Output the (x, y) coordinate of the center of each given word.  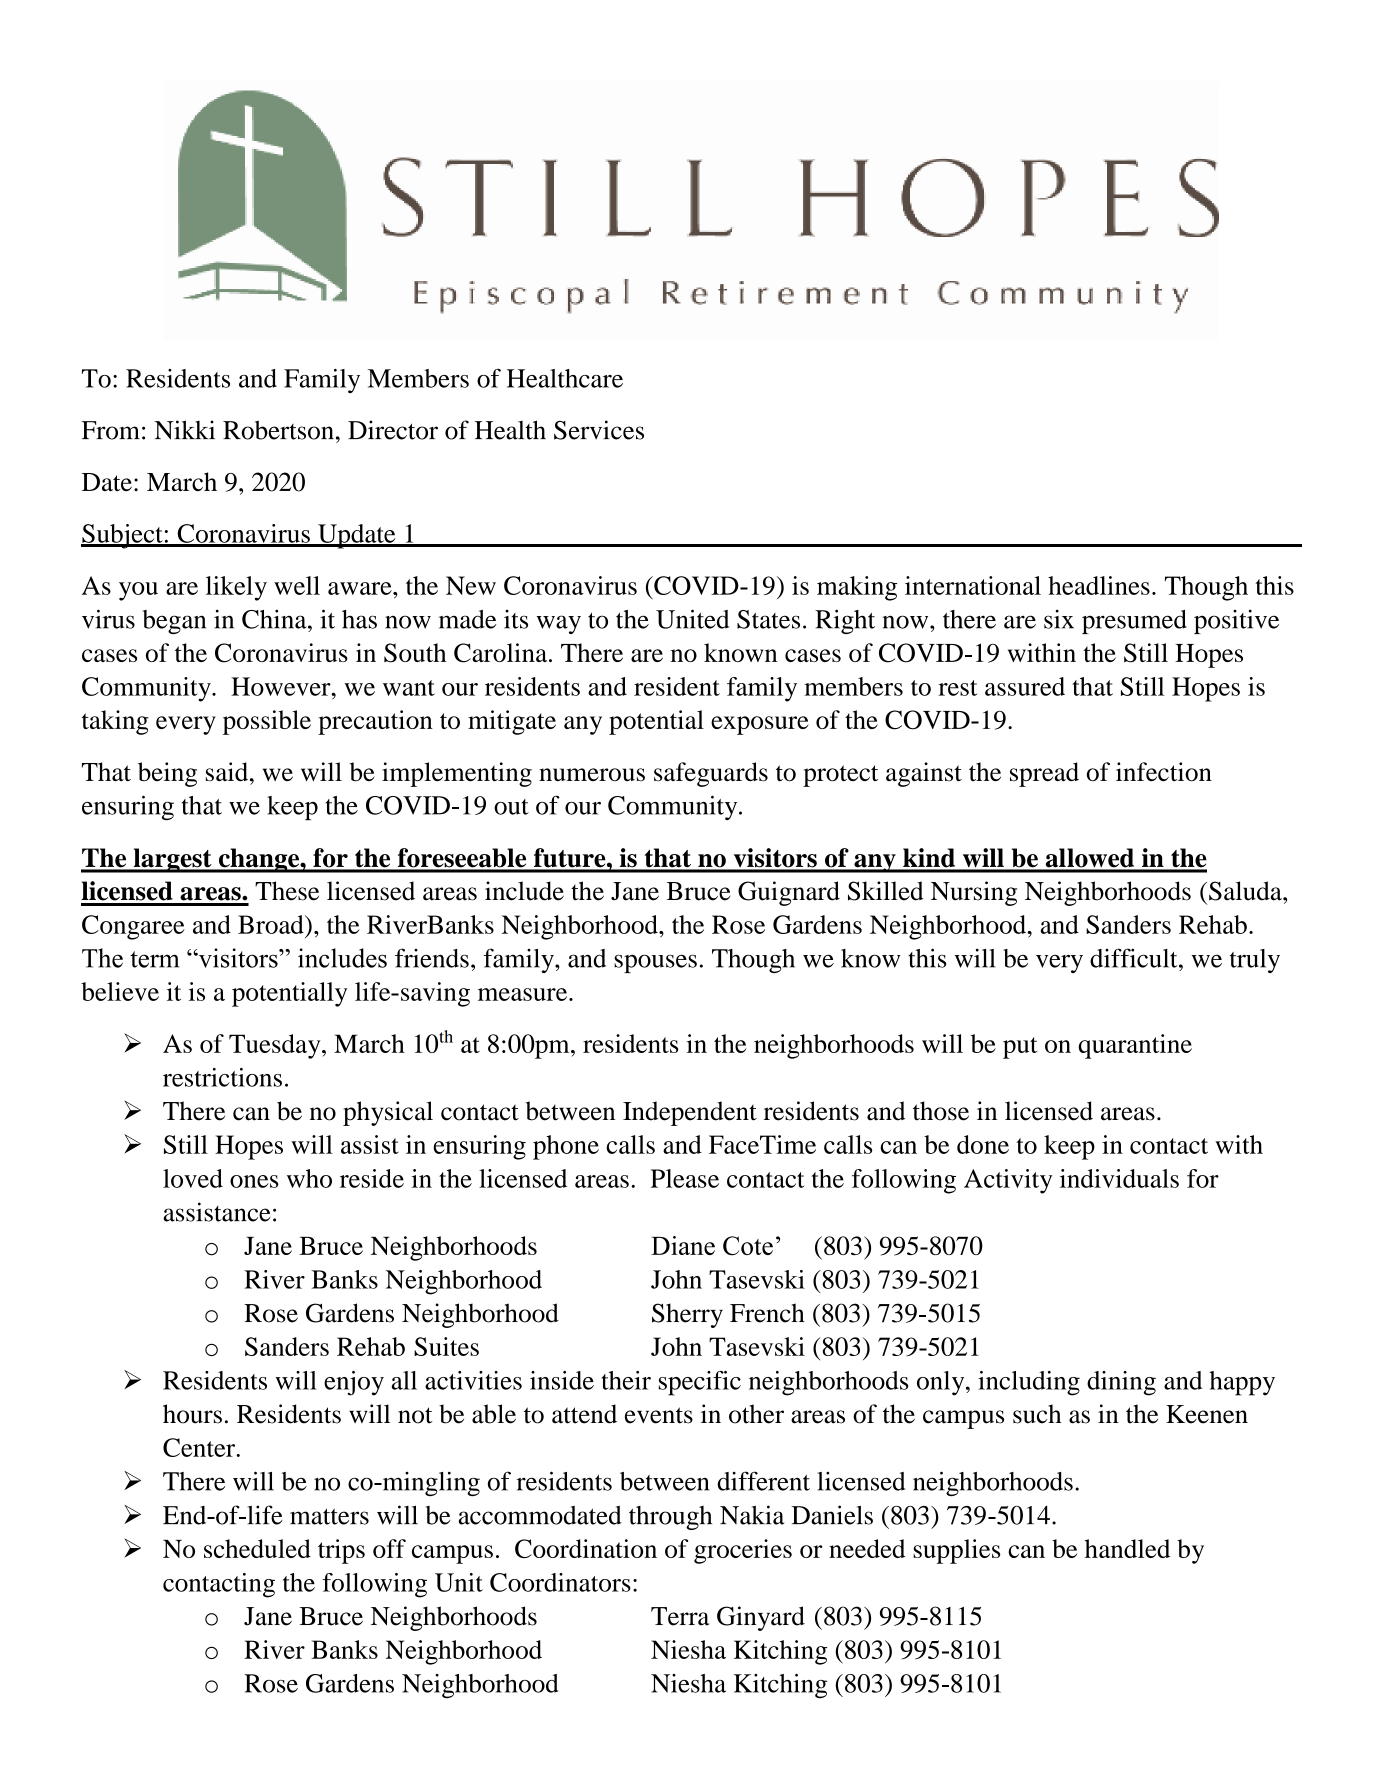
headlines (1099, 585)
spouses (655, 963)
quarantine (1135, 1046)
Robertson (278, 430)
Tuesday (276, 1046)
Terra (680, 1616)
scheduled (257, 1548)
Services (599, 430)
